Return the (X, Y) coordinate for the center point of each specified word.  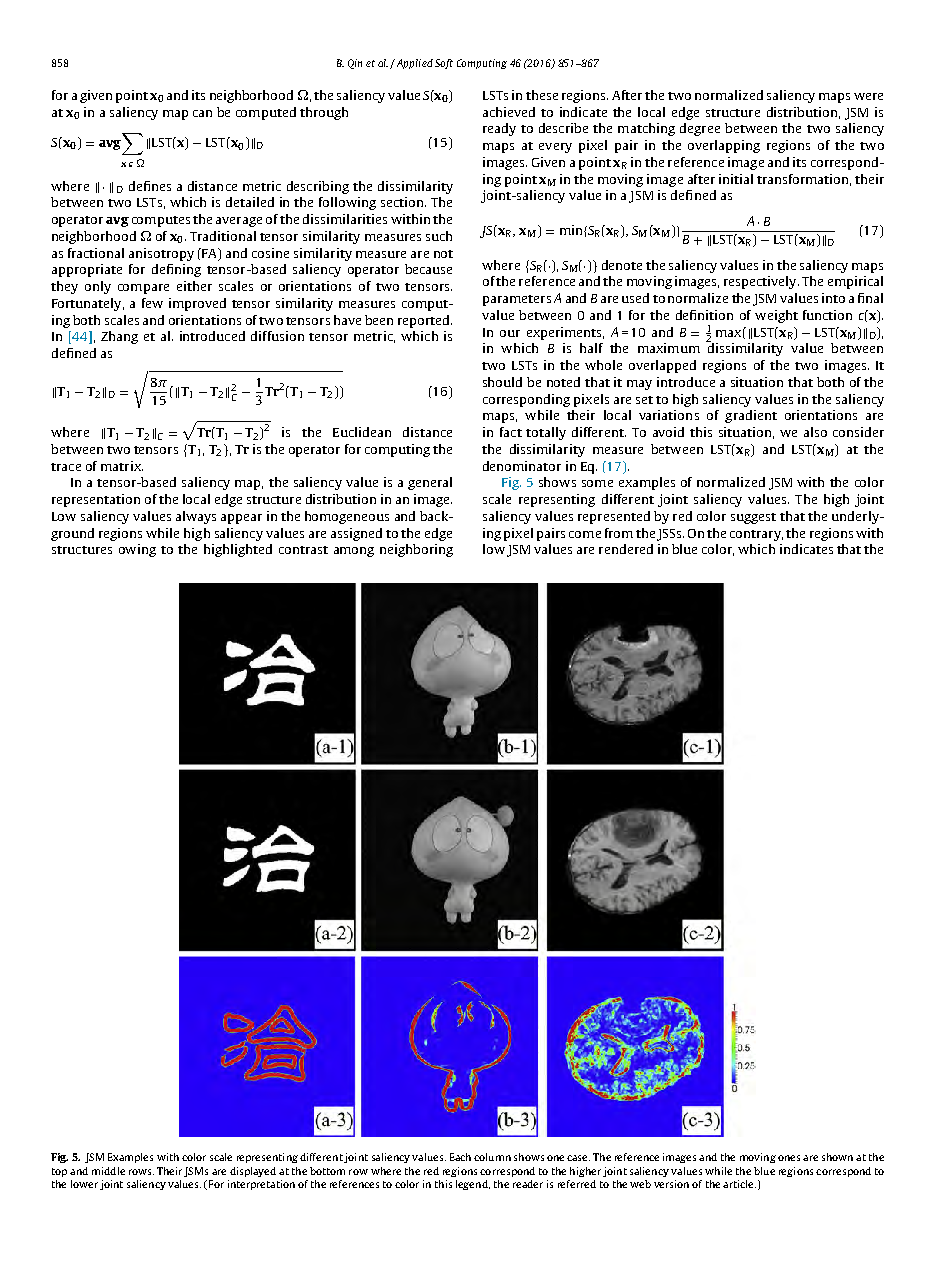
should (502, 382)
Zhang (119, 337)
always (196, 517)
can (202, 113)
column (492, 1157)
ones (789, 1158)
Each (460, 1157)
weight (776, 316)
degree (700, 129)
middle (108, 1171)
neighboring (416, 550)
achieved (509, 112)
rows (141, 1172)
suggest (753, 518)
